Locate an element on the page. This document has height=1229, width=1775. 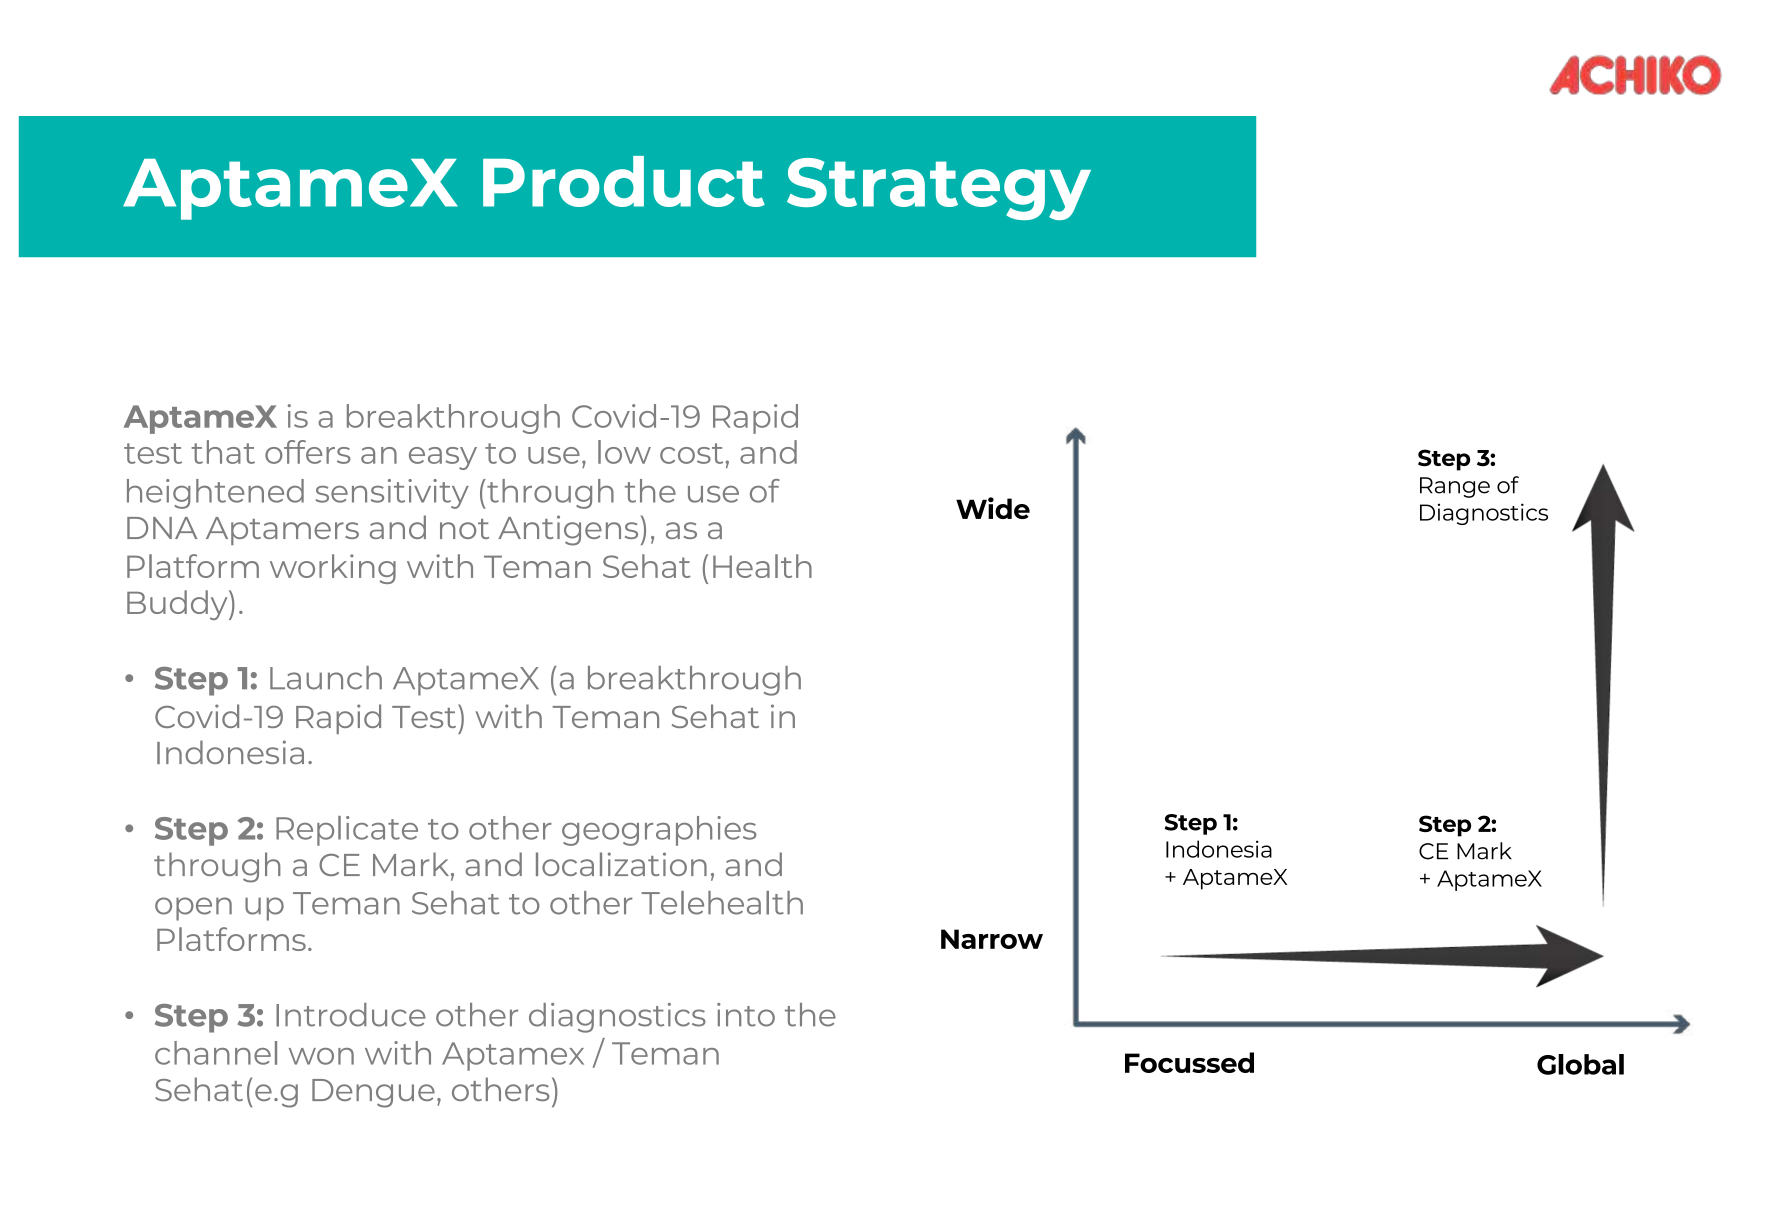
geographies is located at coordinates (659, 831).
